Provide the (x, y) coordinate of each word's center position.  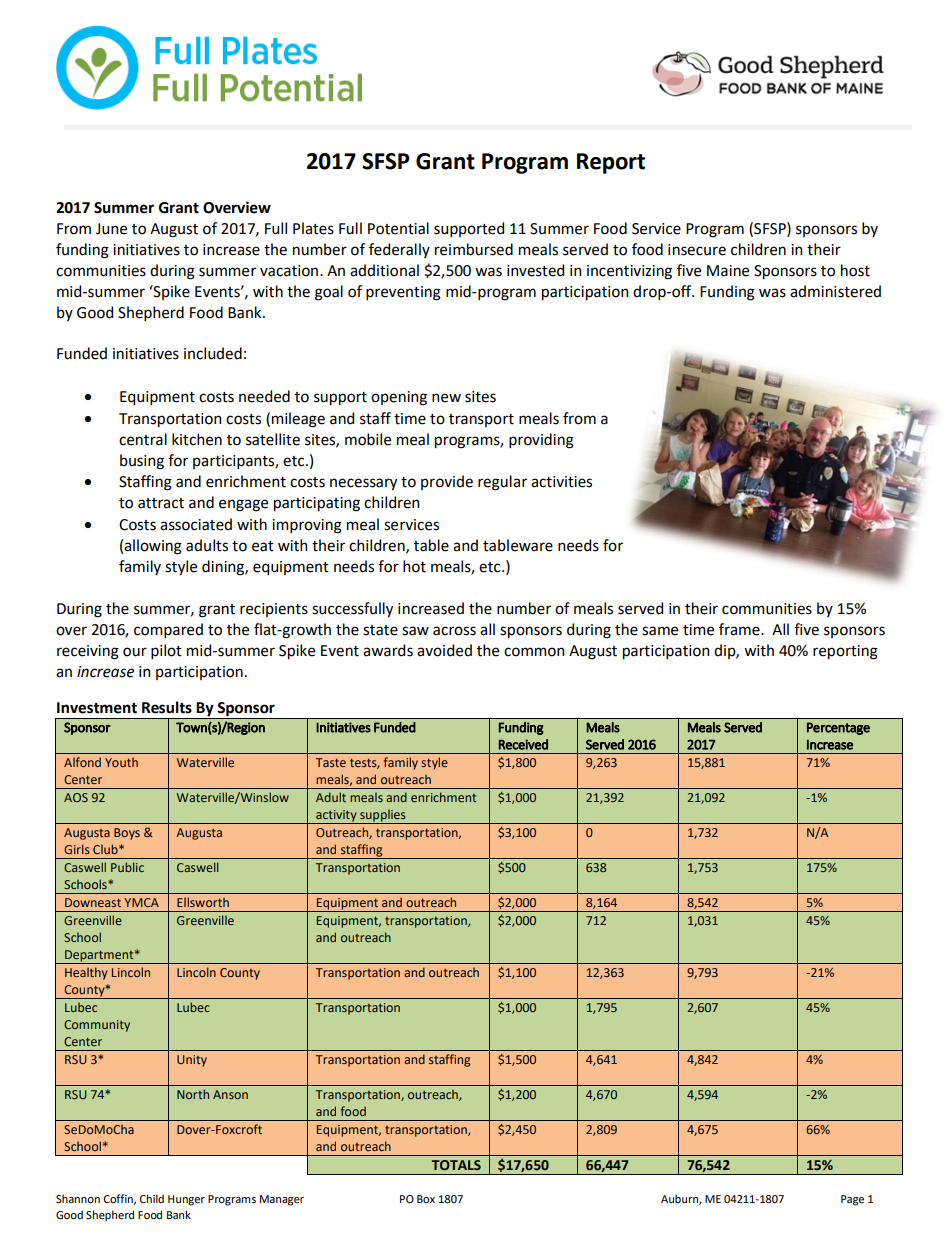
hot (414, 566)
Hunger (186, 1200)
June (111, 229)
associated (196, 524)
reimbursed (474, 249)
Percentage (838, 728)
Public (127, 867)
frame (740, 629)
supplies (383, 816)
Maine (728, 271)
